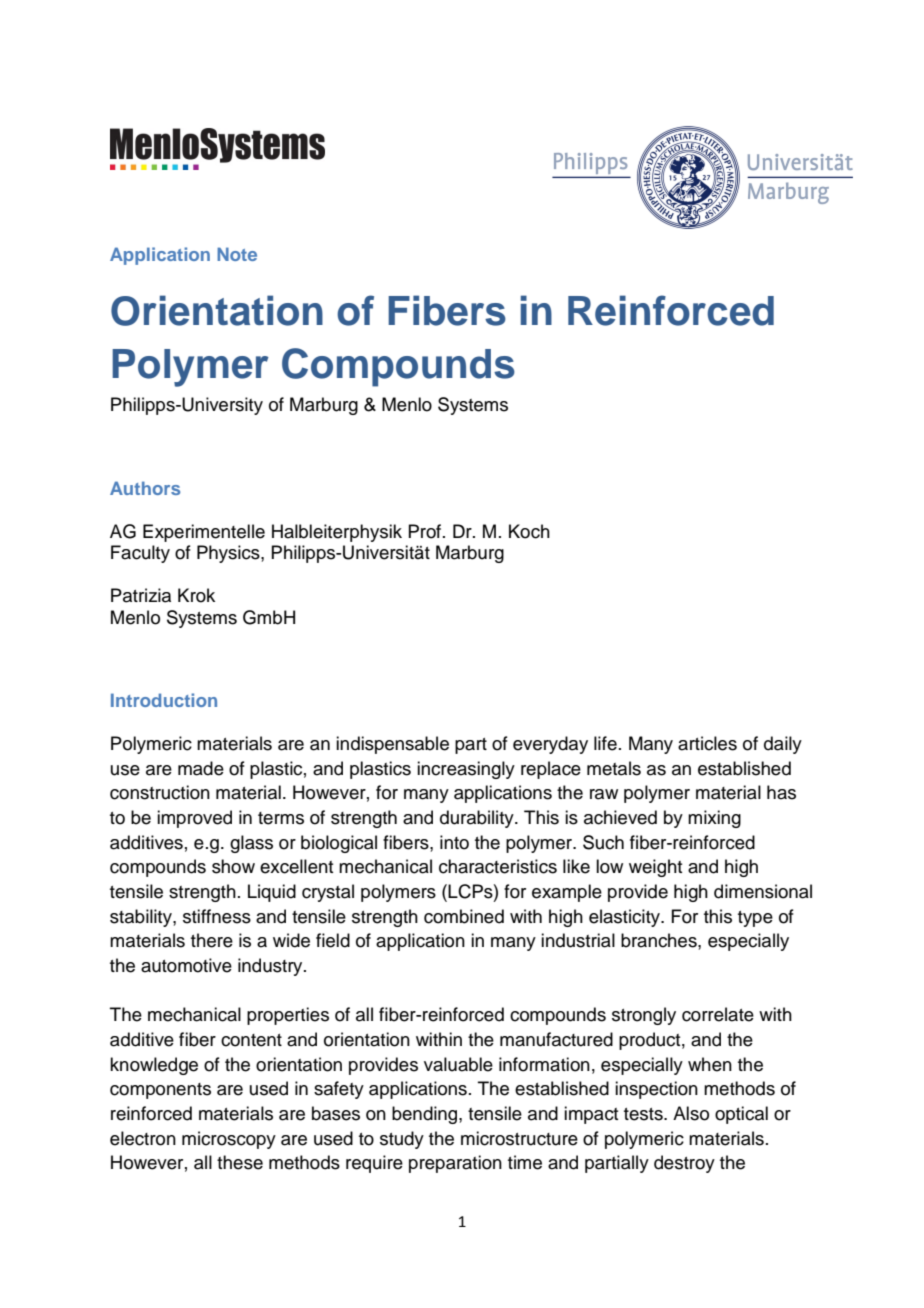 The height and width of the document is (1308, 924). What do you see at coordinates (455, 1164) in the document?
I see `preparation` at bounding box center [455, 1164].
